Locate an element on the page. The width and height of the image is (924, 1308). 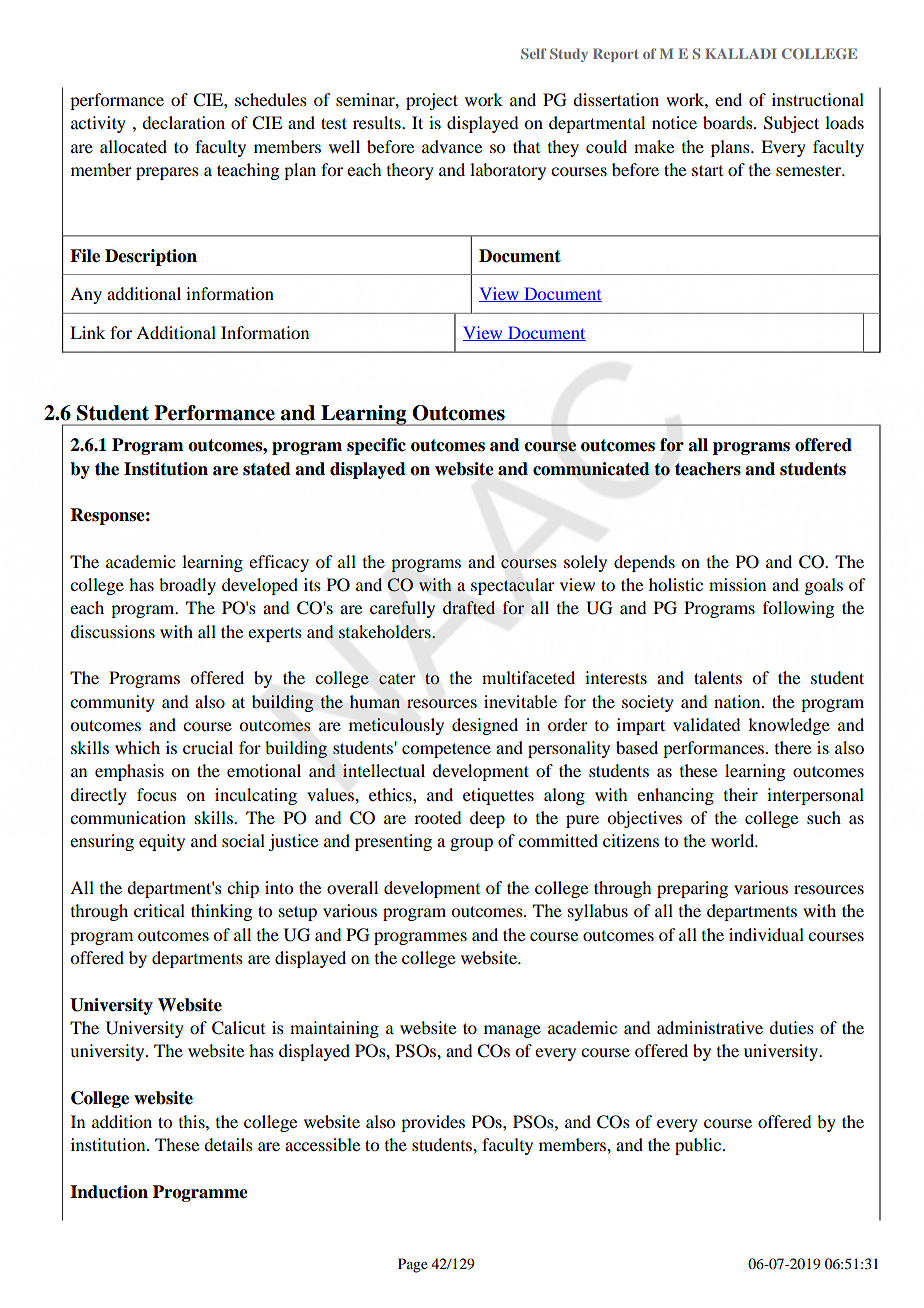
talents is located at coordinates (718, 677).
